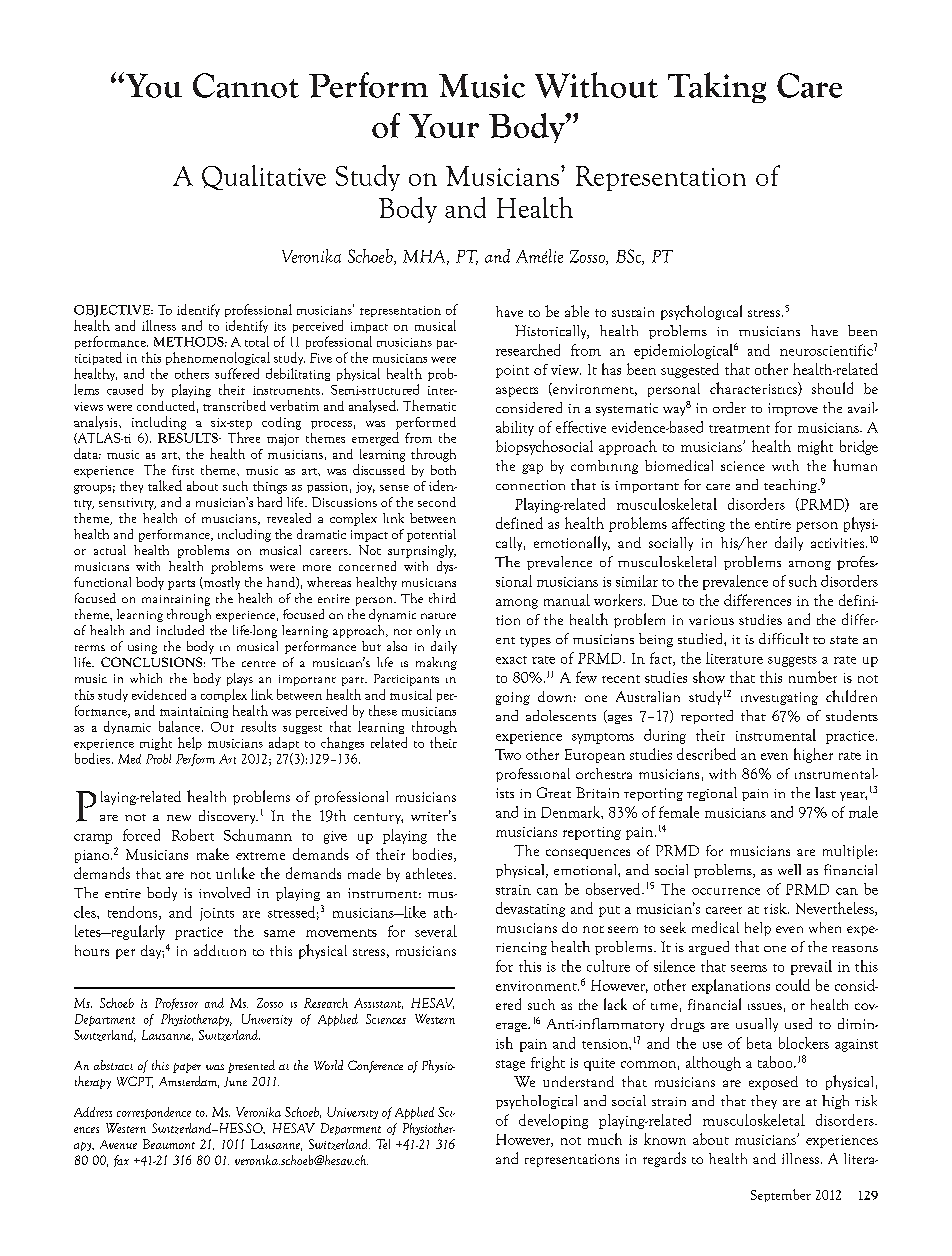  I want to click on treatment, so click(739, 429).
